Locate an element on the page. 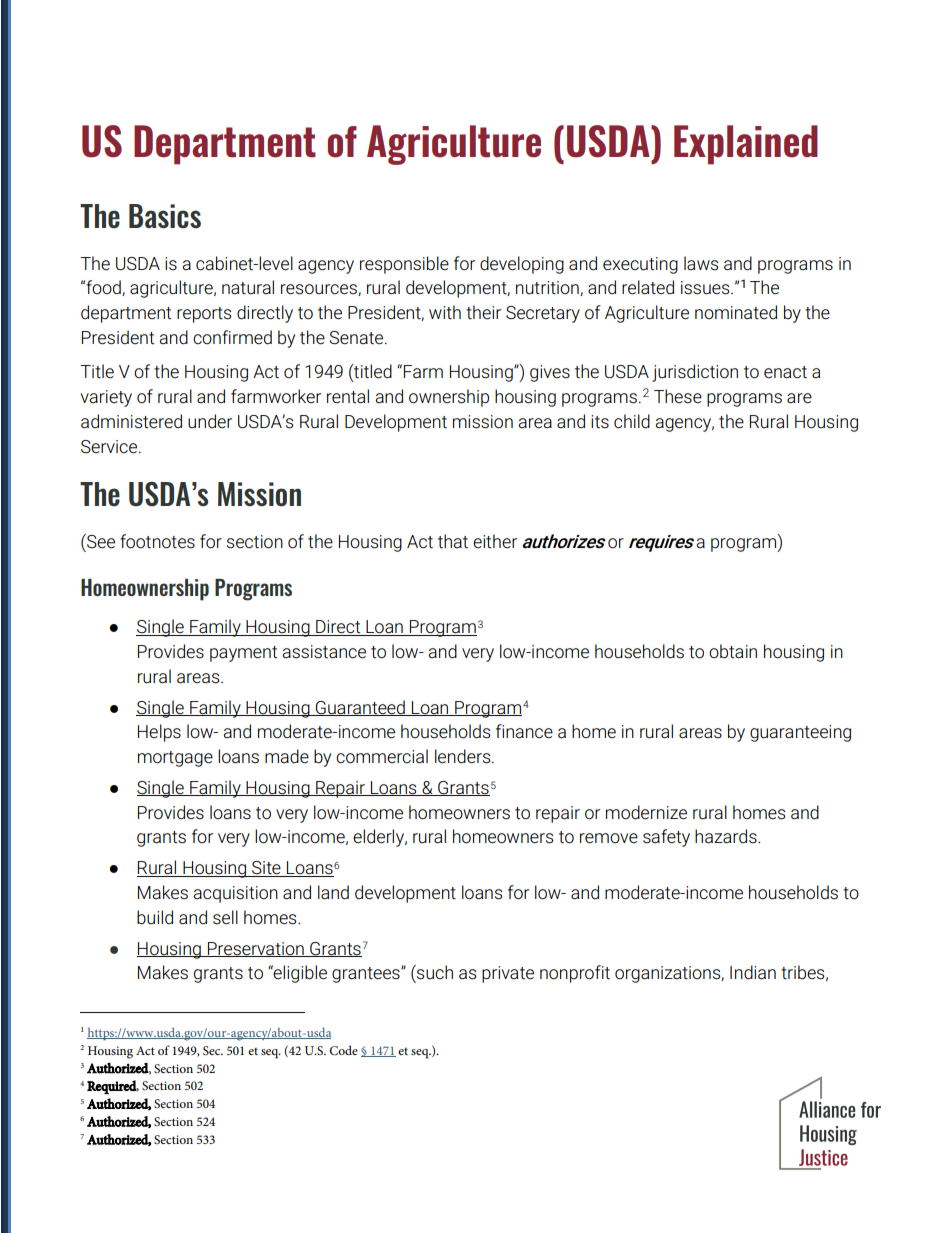  guaranteeing is located at coordinates (800, 733).
